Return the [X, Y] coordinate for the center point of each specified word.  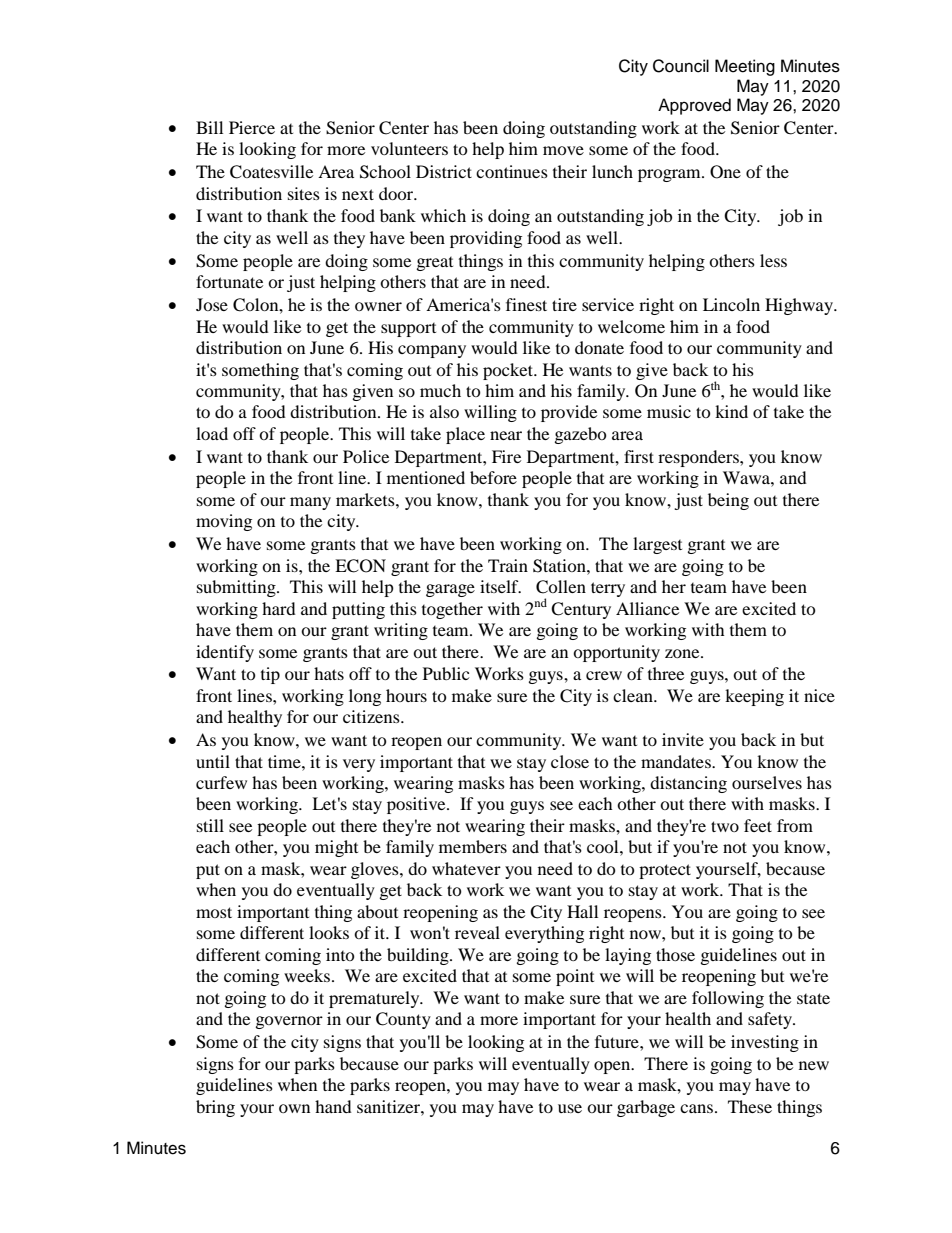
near [506, 435]
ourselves [767, 782]
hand [333, 1106]
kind [731, 411]
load [212, 433]
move [563, 150]
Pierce [252, 127]
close [570, 761]
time [285, 761]
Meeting [745, 67]
